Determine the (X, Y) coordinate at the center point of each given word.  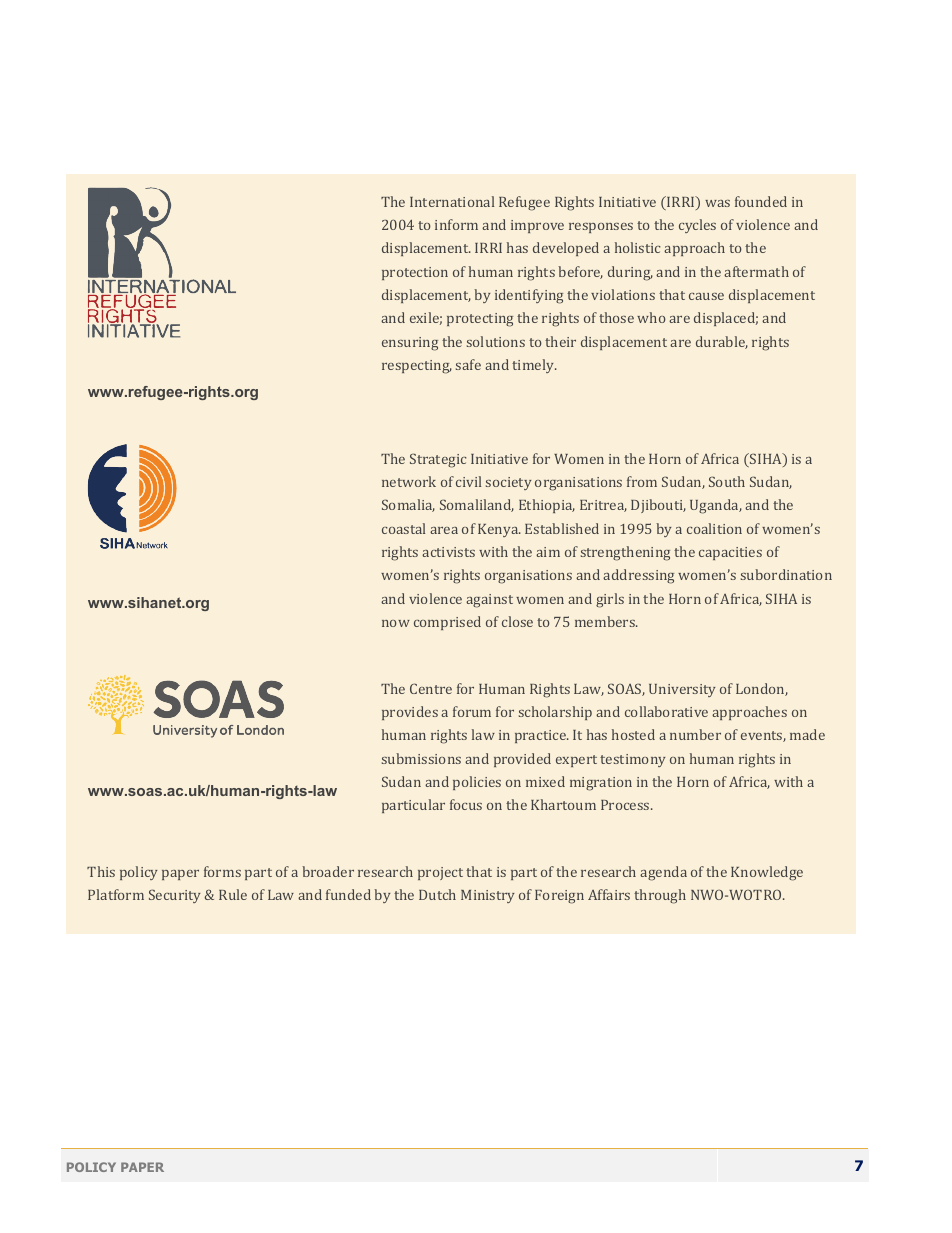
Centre (431, 688)
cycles (697, 226)
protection (415, 273)
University (682, 690)
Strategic (438, 460)
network (409, 481)
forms (222, 871)
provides (410, 713)
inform (456, 224)
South (727, 481)
